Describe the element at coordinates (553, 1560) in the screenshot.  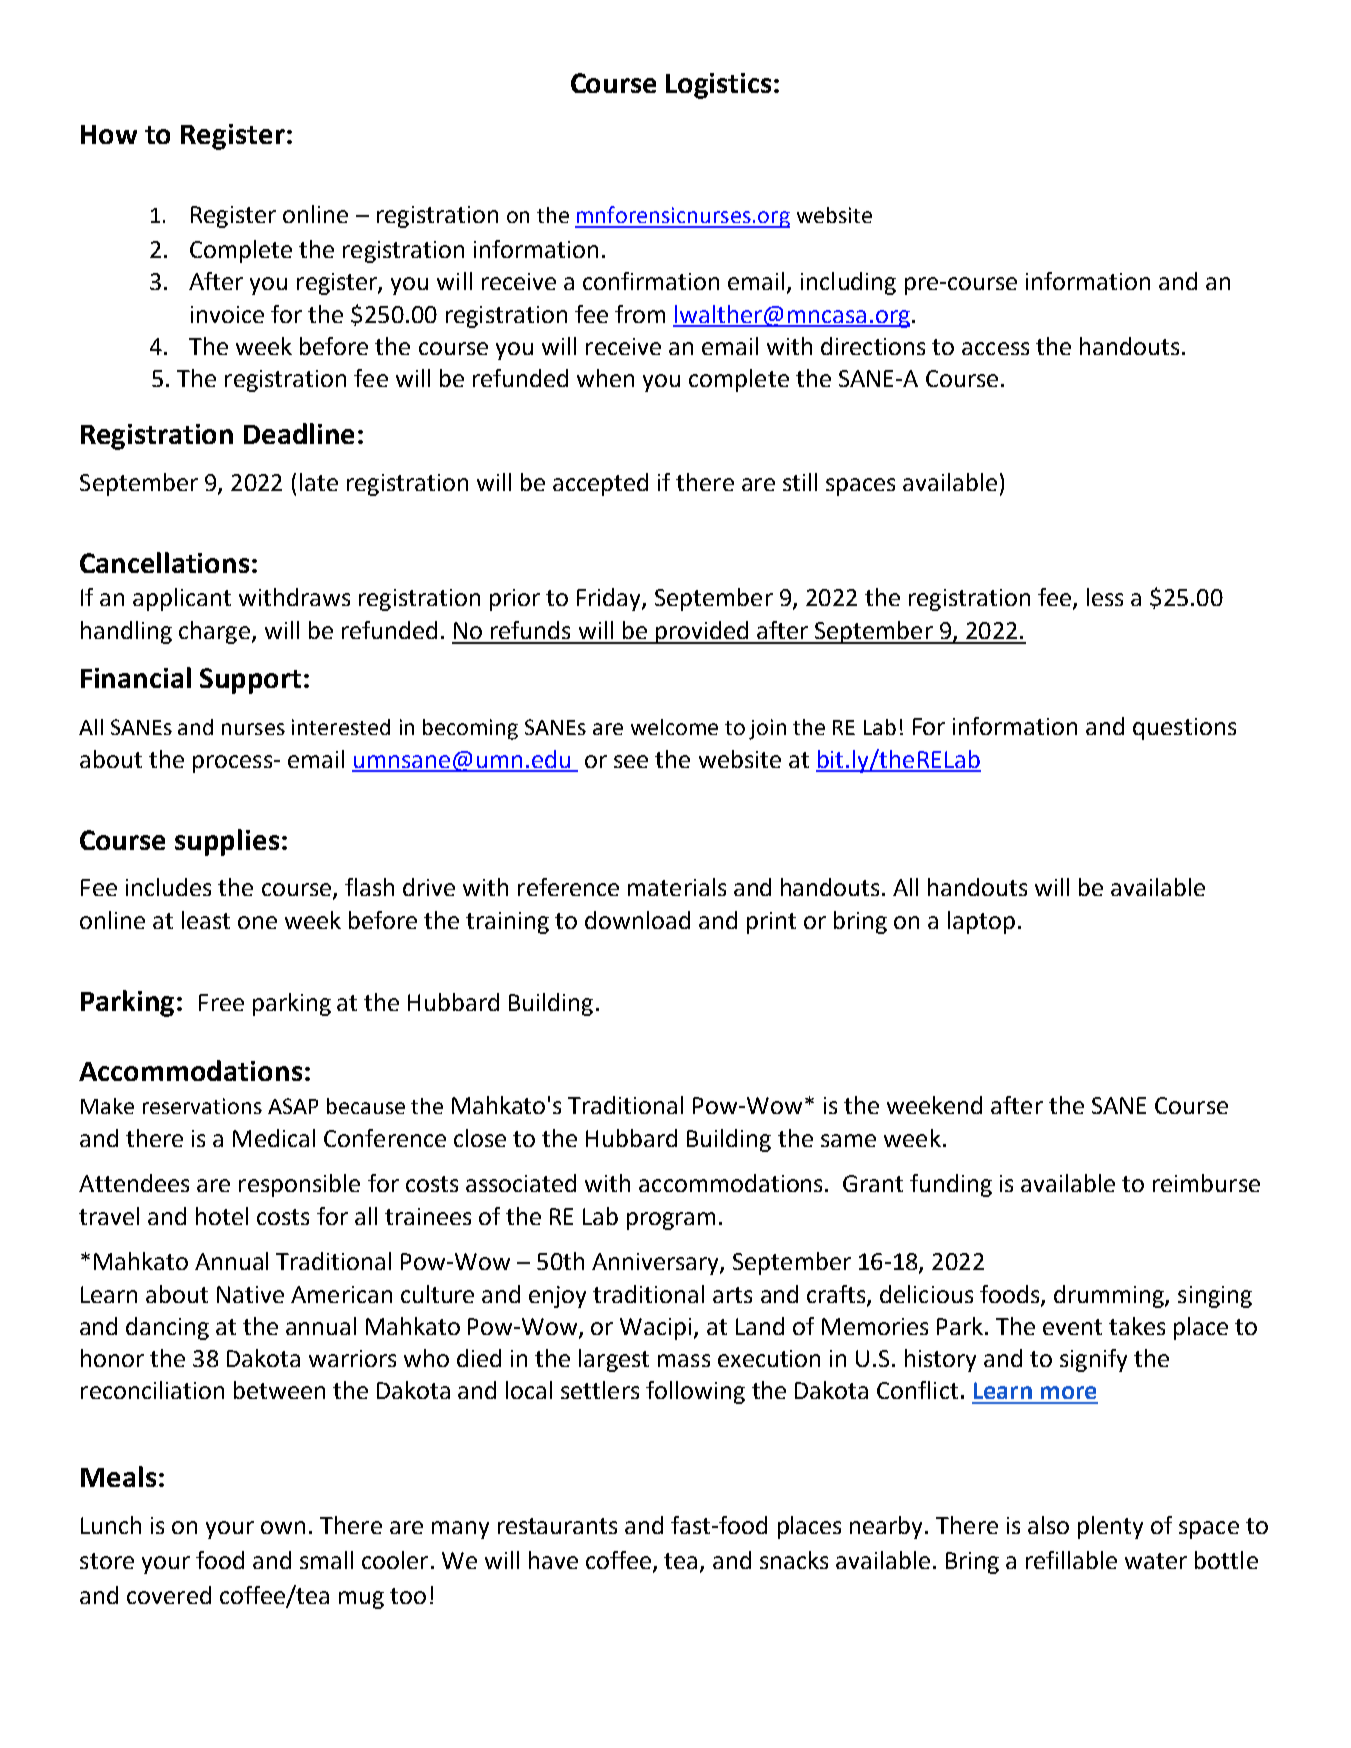
I see `have` at that location.
